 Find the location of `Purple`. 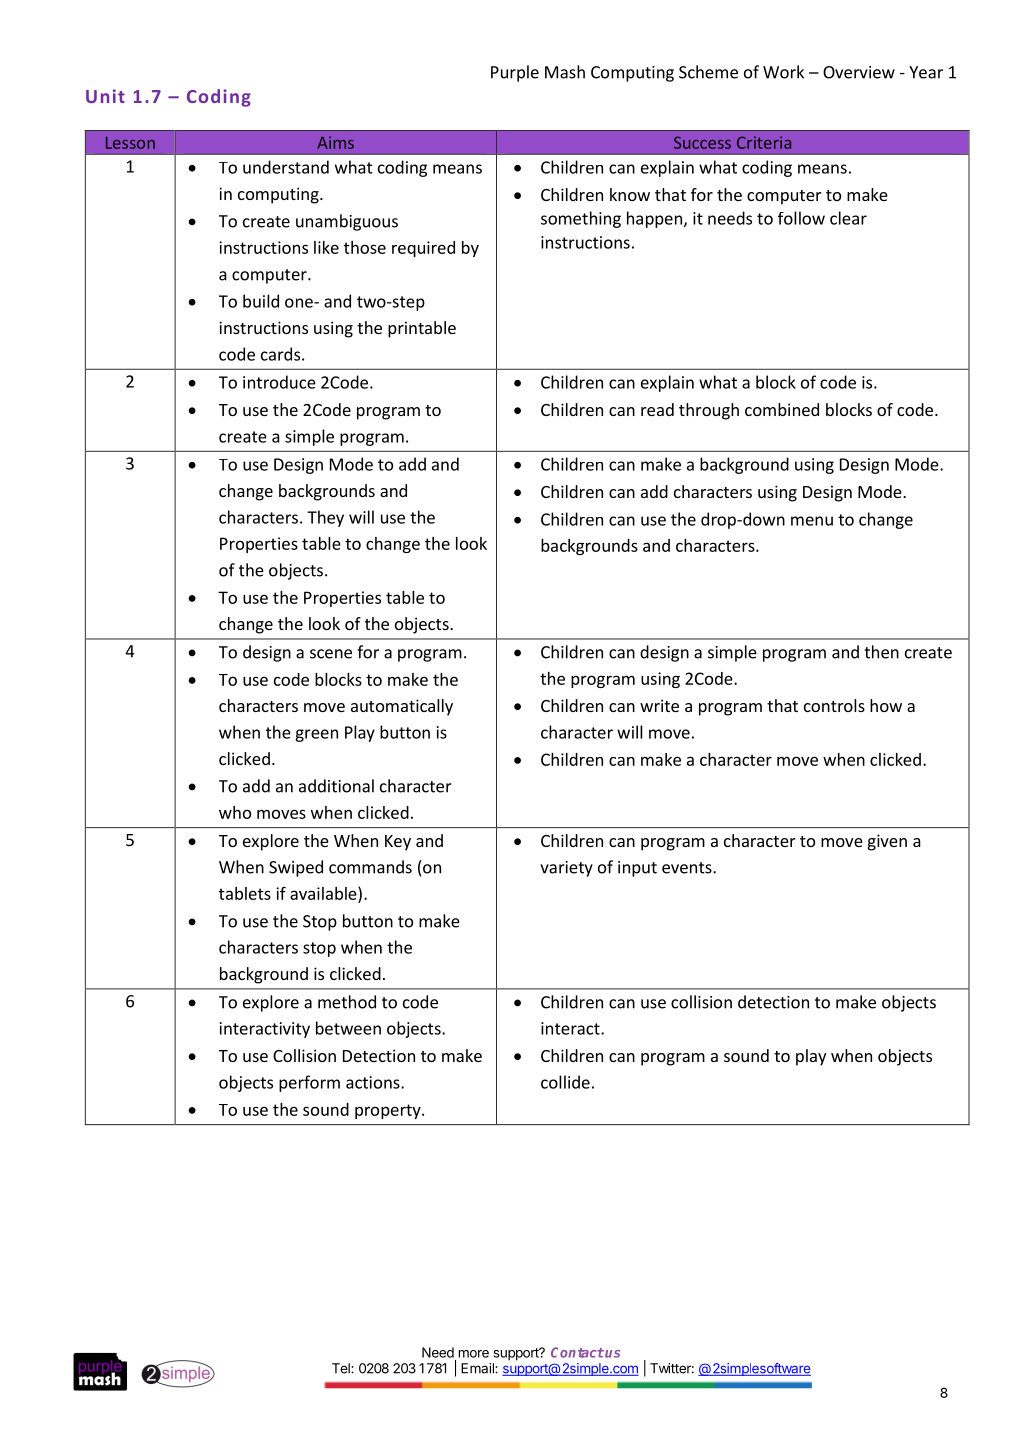

Purple is located at coordinates (515, 73).
